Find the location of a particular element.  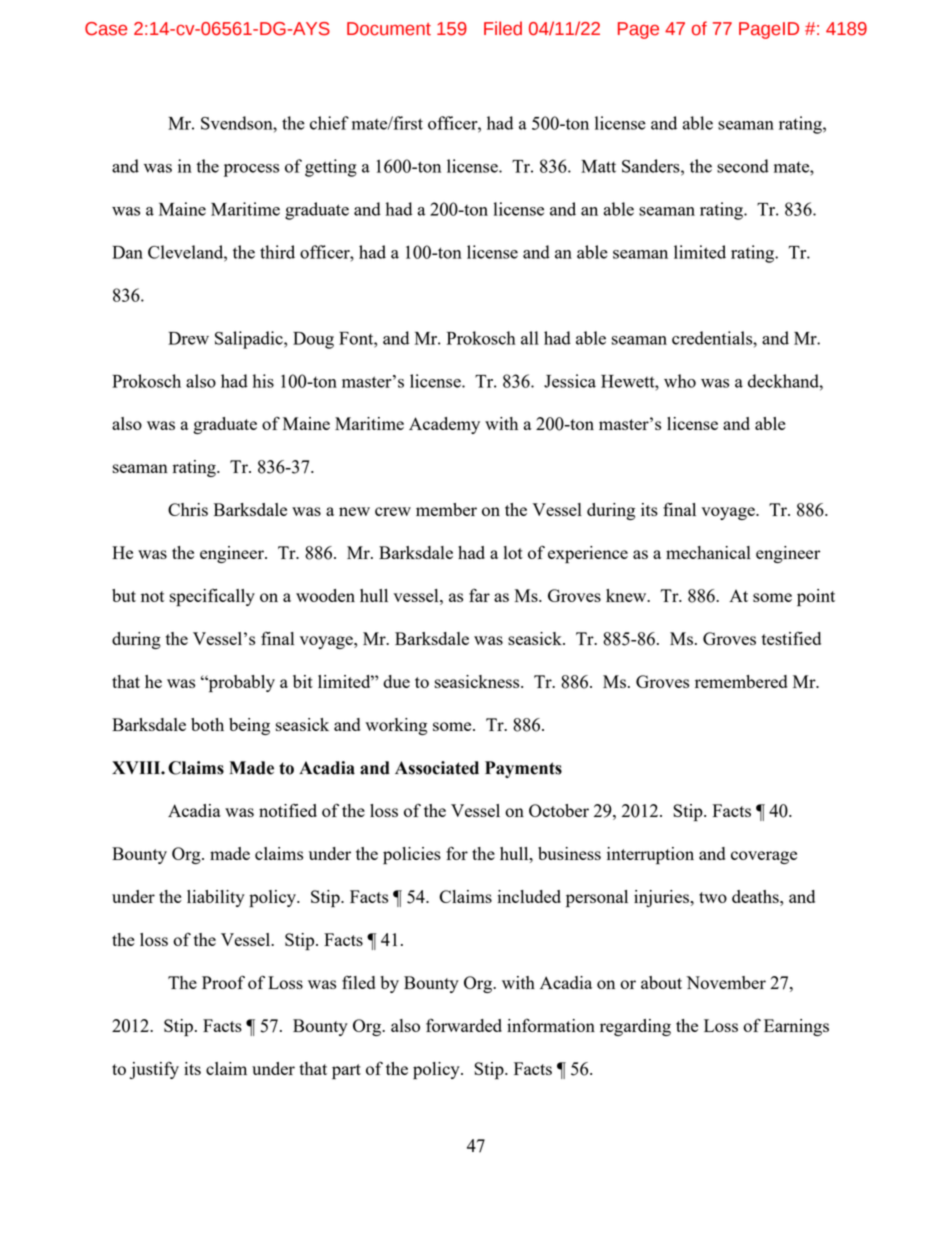

justify is located at coordinates (154, 1070).
